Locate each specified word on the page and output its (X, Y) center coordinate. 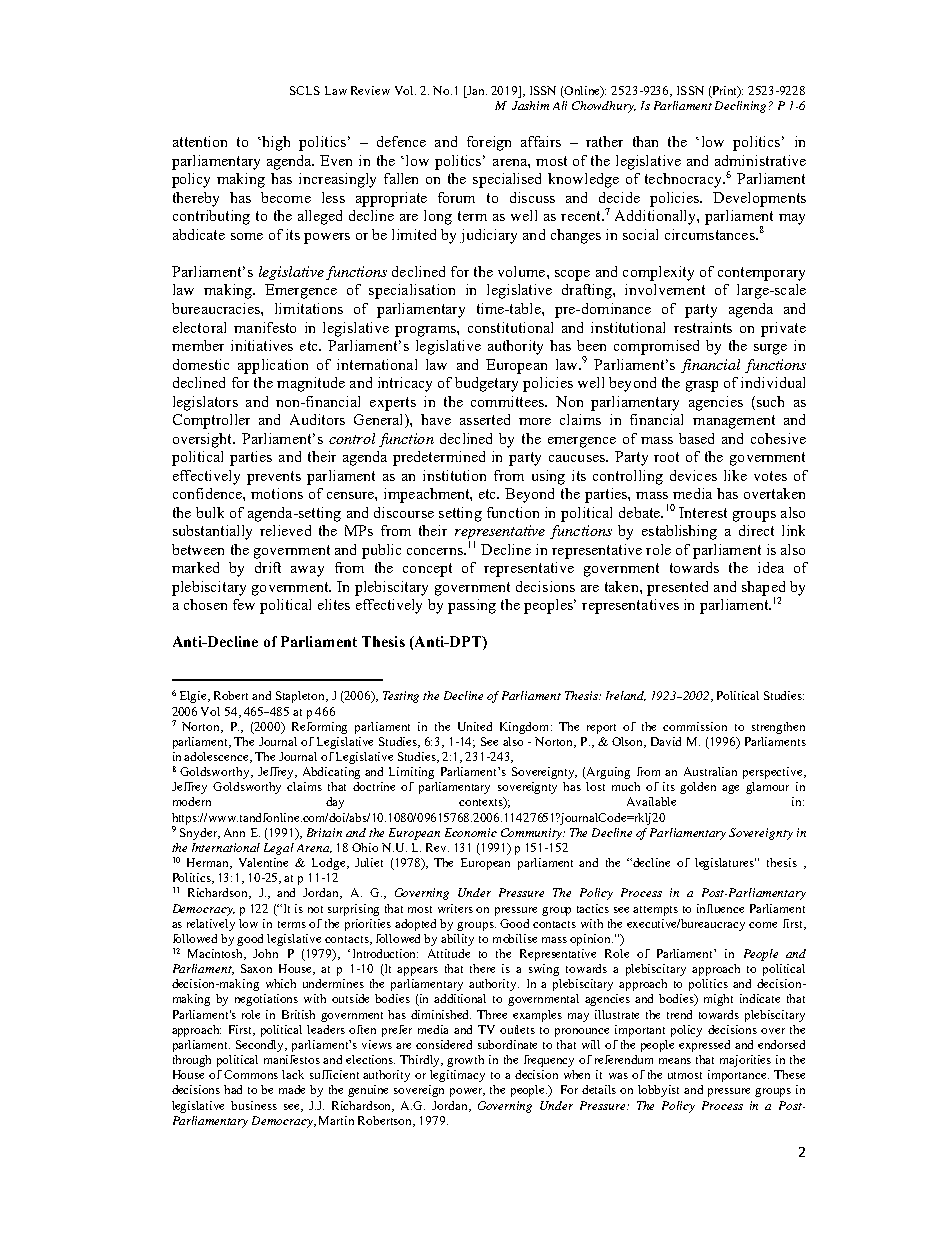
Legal (279, 849)
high (275, 143)
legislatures (725, 864)
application (273, 366)
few (244, 604)
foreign (489, 143)
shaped (763, 589)
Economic (471, 832)
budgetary (486, 384)
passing (472, 606)
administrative (760, 160)
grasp (702, 386)
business (254, 1105)
